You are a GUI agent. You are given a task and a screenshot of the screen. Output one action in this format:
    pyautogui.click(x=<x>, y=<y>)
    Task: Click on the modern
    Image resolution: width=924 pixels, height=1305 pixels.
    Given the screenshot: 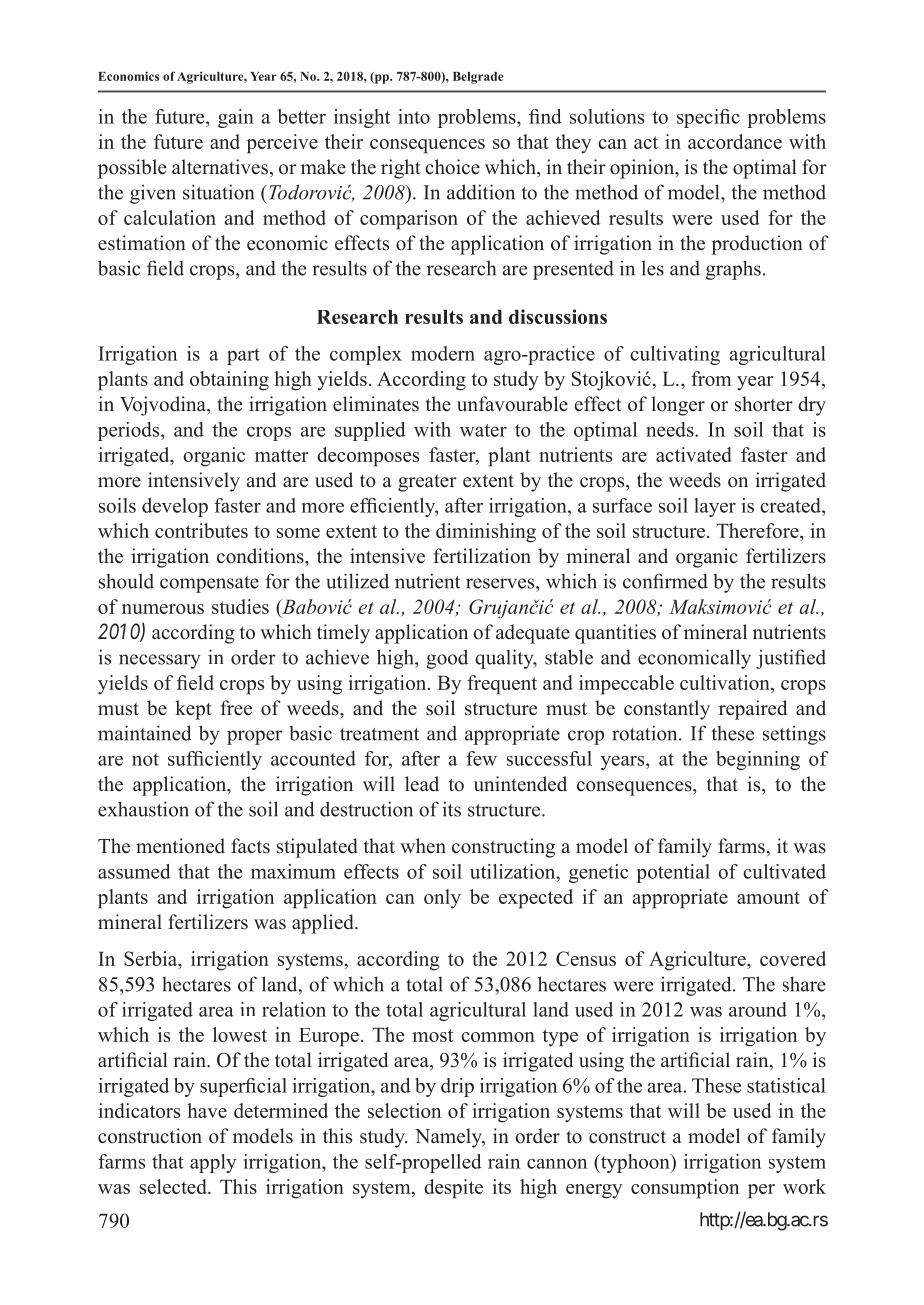 What is the action you would take?
    pyautogui.click(x=443, y=353)
